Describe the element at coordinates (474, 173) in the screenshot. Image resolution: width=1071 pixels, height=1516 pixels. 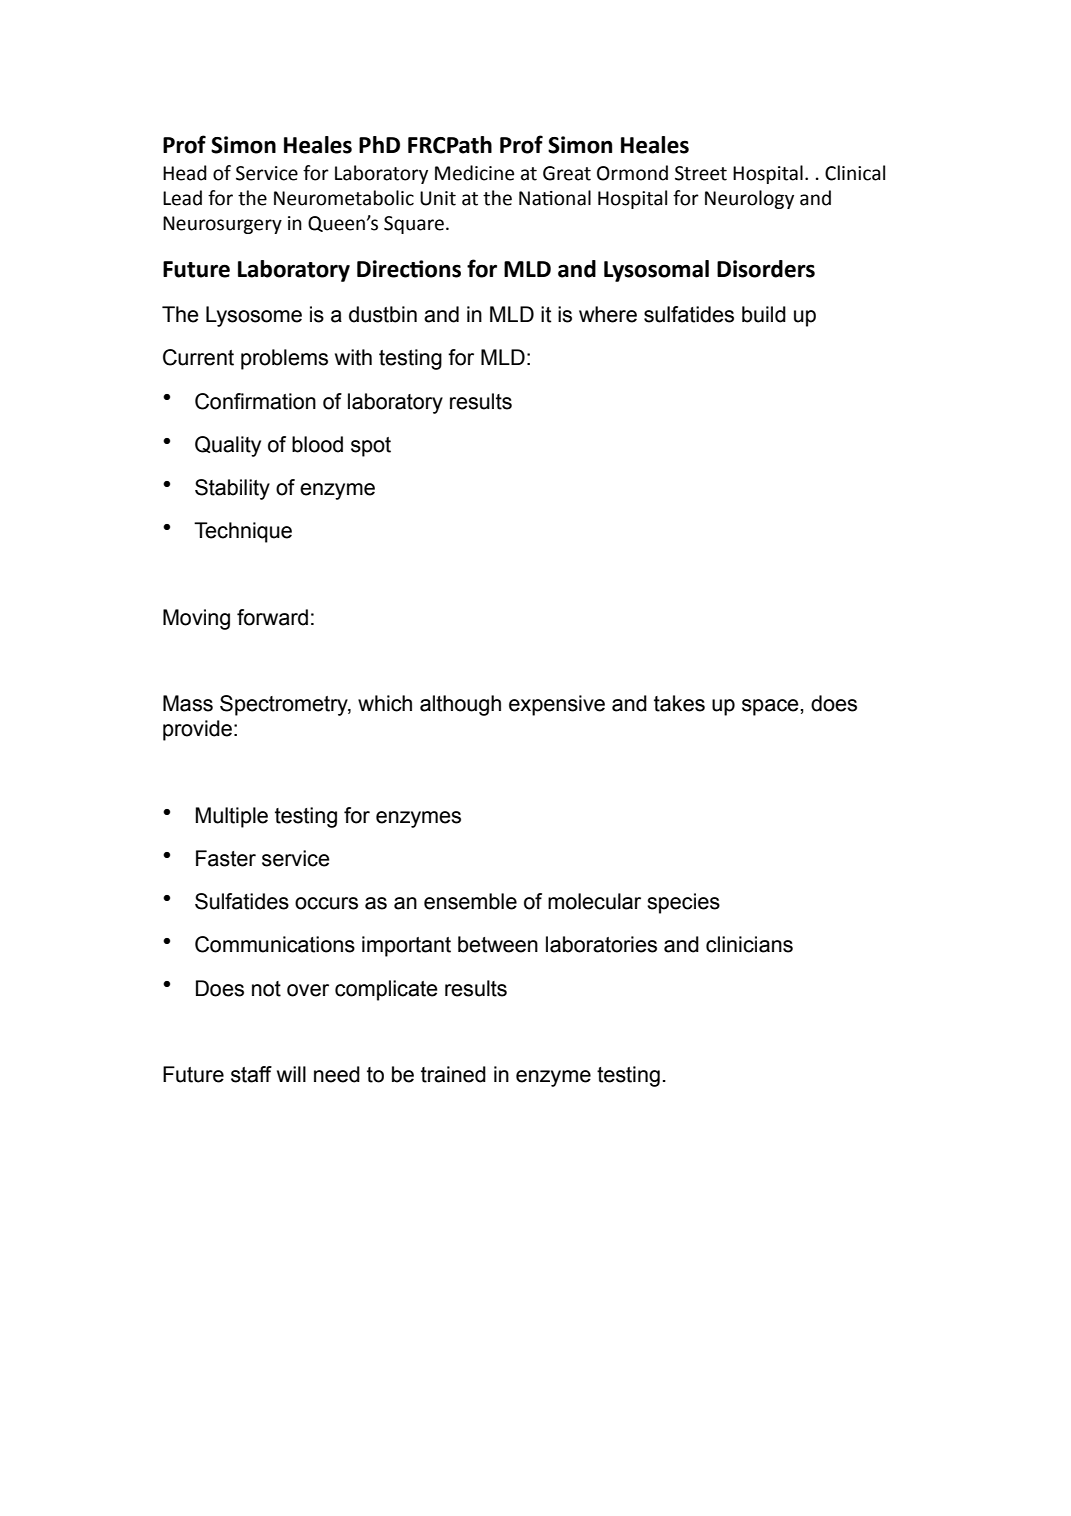
I see `Medicine` at that location.
